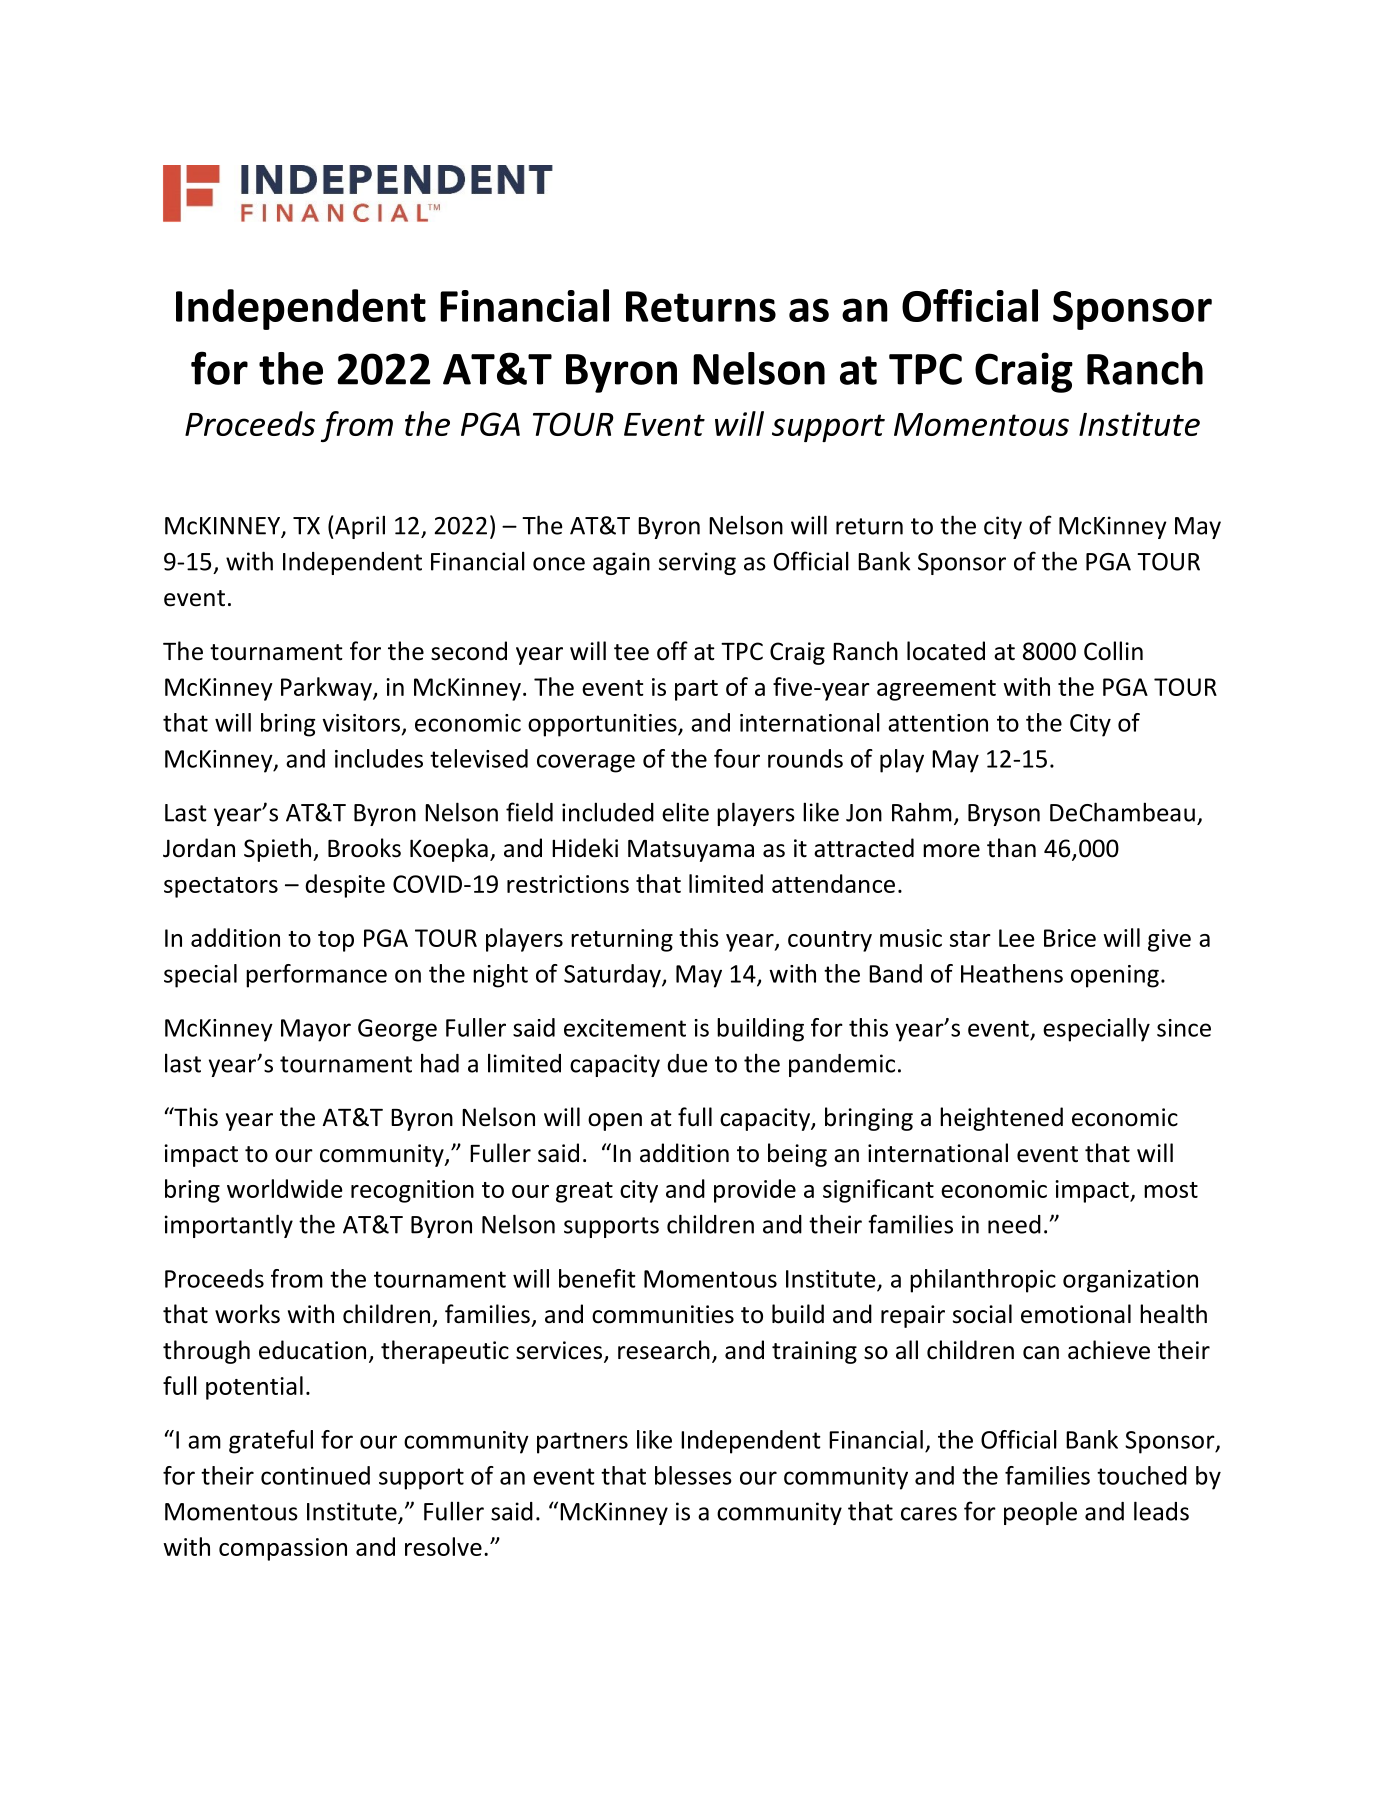 Image resolution: width=1385 pixels, height=1793 pixels. I want to click on Collin, so click(1113, 651).
